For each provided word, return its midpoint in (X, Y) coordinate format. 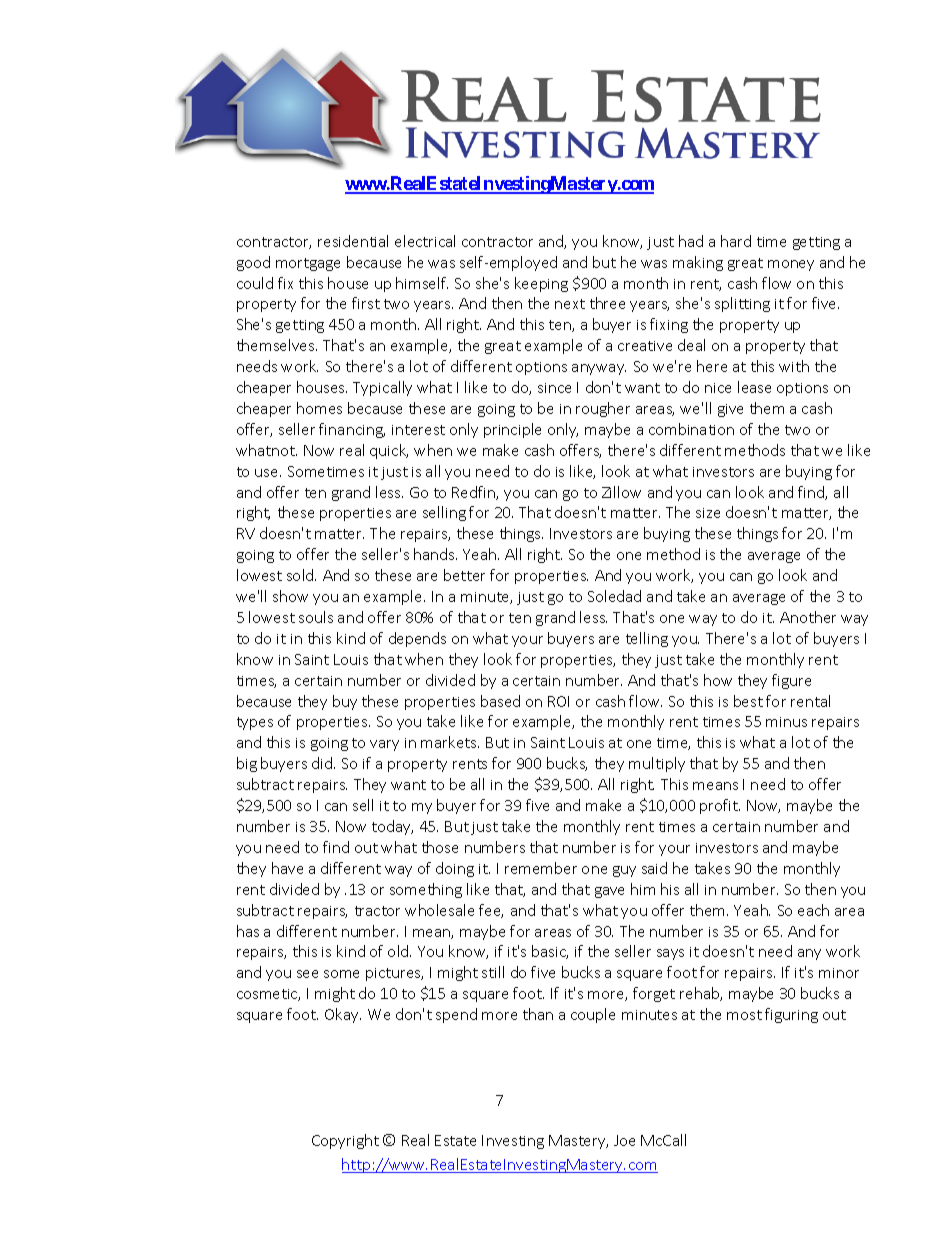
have (287, 868)
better (464, 575)
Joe (624, 1140)
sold (301, 575)
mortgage (308, 264)
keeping (541, 284)
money (791, 265)
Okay (343, 1015)
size (708, 513)
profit (720, 806)
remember (541, 868)
